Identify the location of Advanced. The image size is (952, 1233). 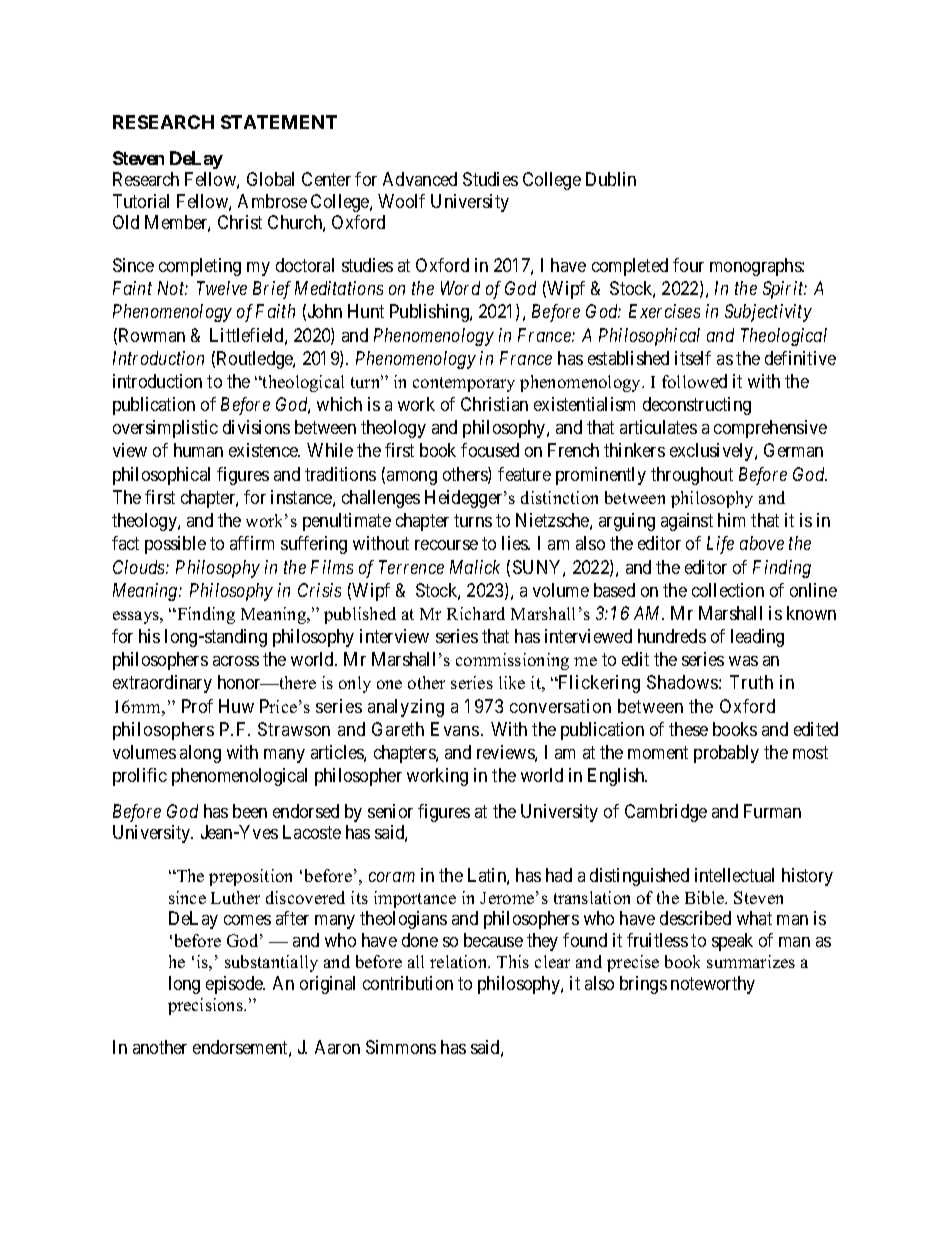
(420, 179).
